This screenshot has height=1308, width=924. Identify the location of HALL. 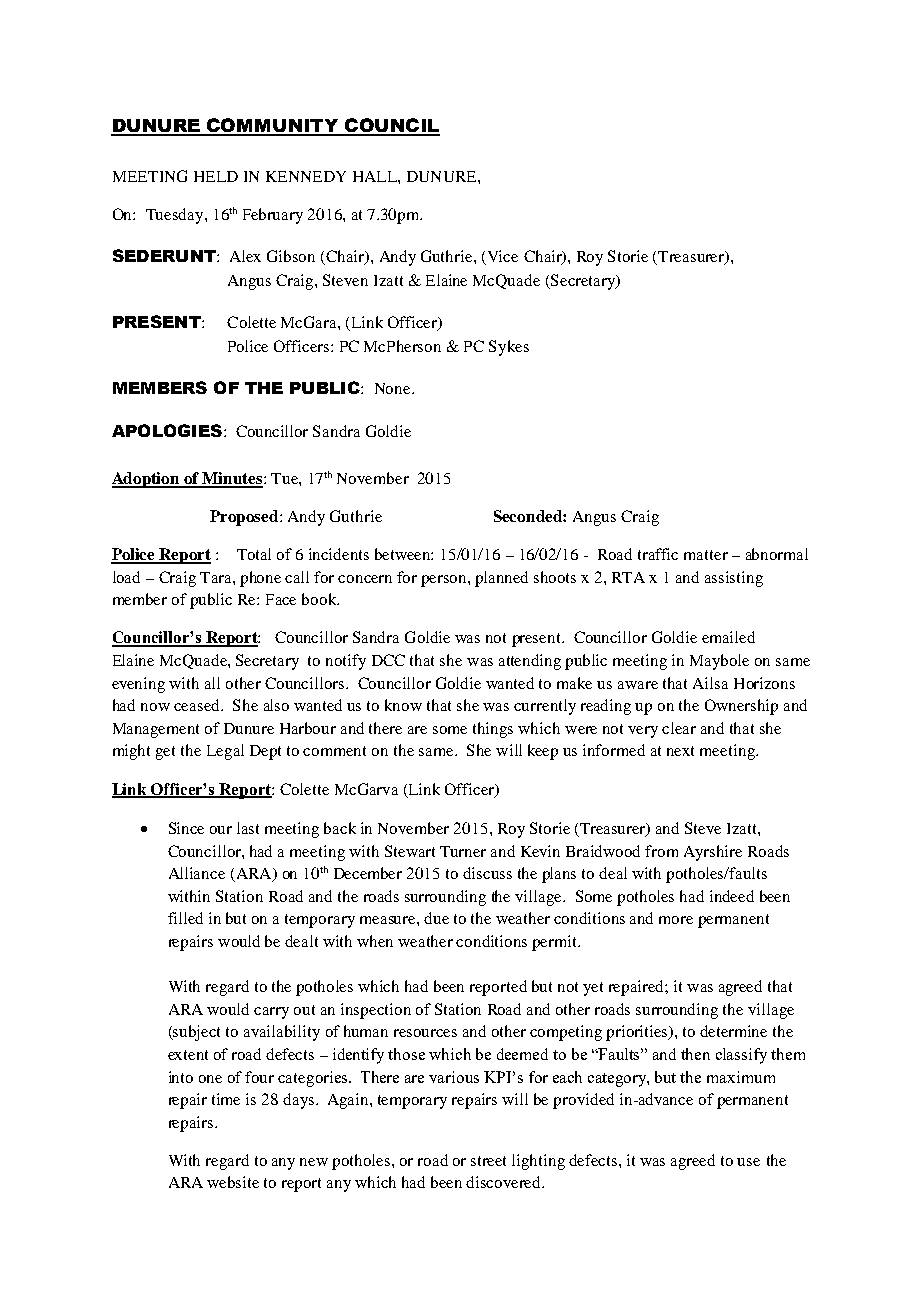
(376, 176).
